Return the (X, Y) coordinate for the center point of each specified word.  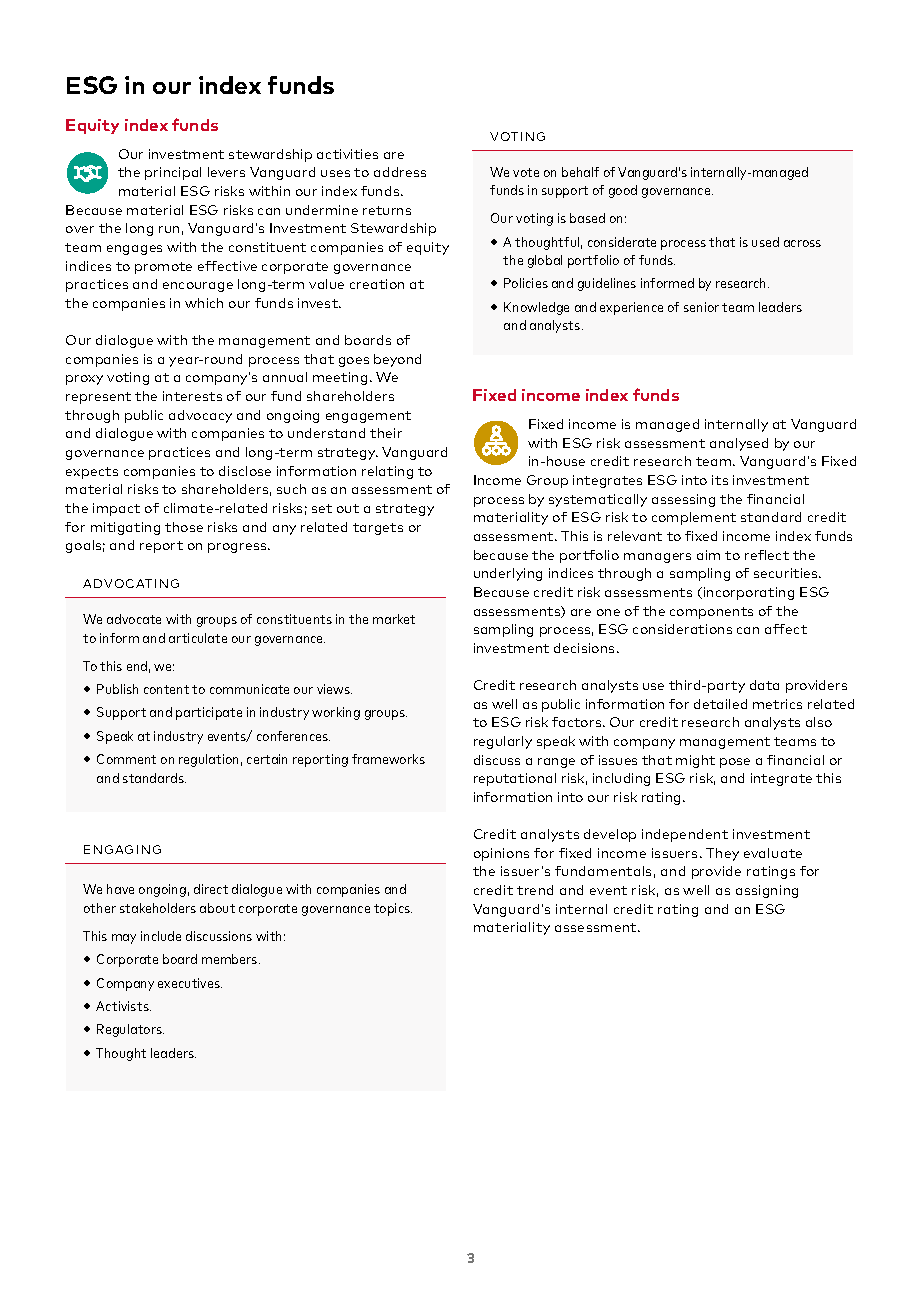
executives (190, 983)
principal (173, 173)
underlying (508, 574)
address (400, 172)
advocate (134, 619)
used (765, 242)
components (711, 613)
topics (393, 909)
